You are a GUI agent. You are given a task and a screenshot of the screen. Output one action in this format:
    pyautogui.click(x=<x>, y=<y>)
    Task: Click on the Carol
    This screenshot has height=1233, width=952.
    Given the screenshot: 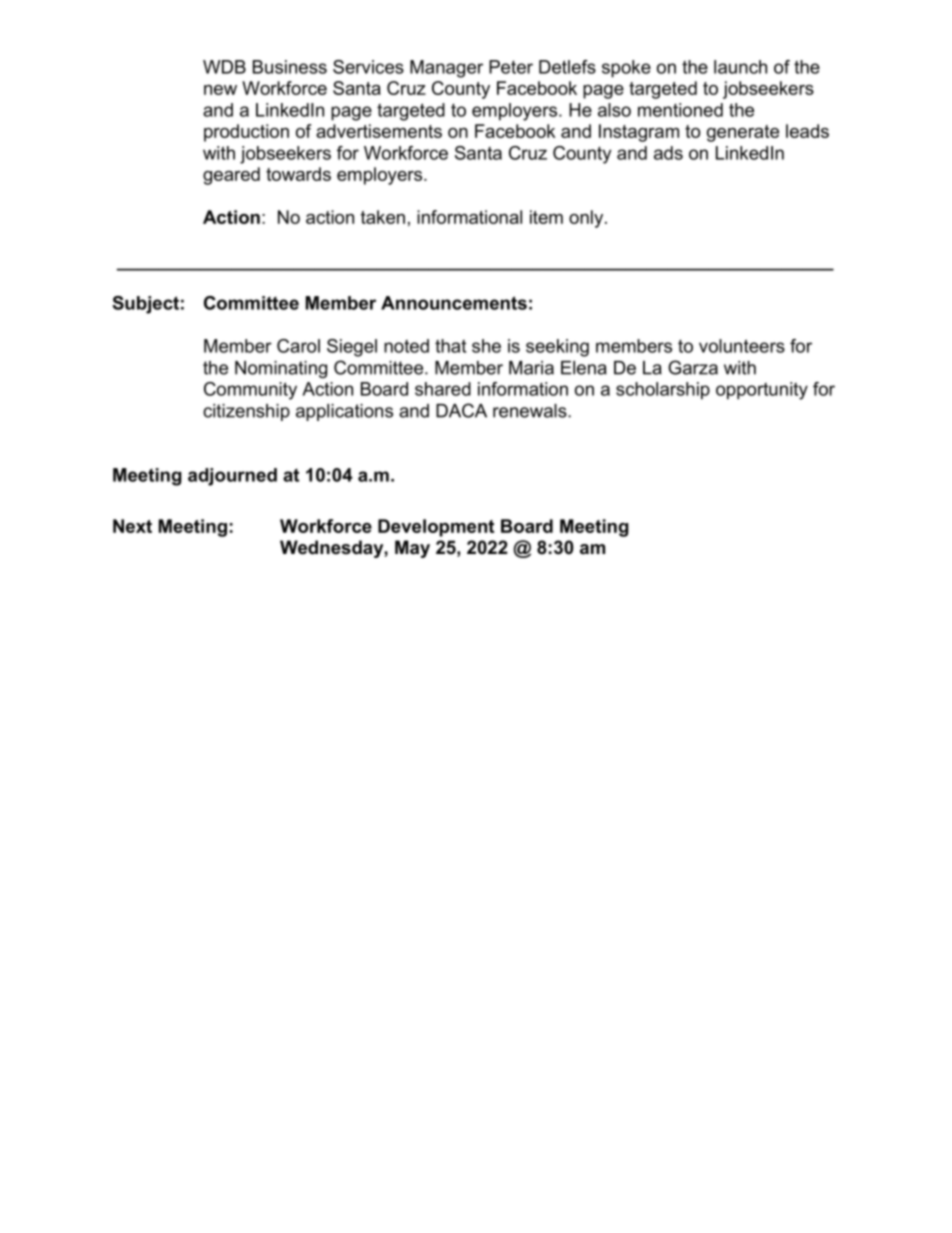 What is the action you would take?
    pyautogui.click(x=298, y=346)
